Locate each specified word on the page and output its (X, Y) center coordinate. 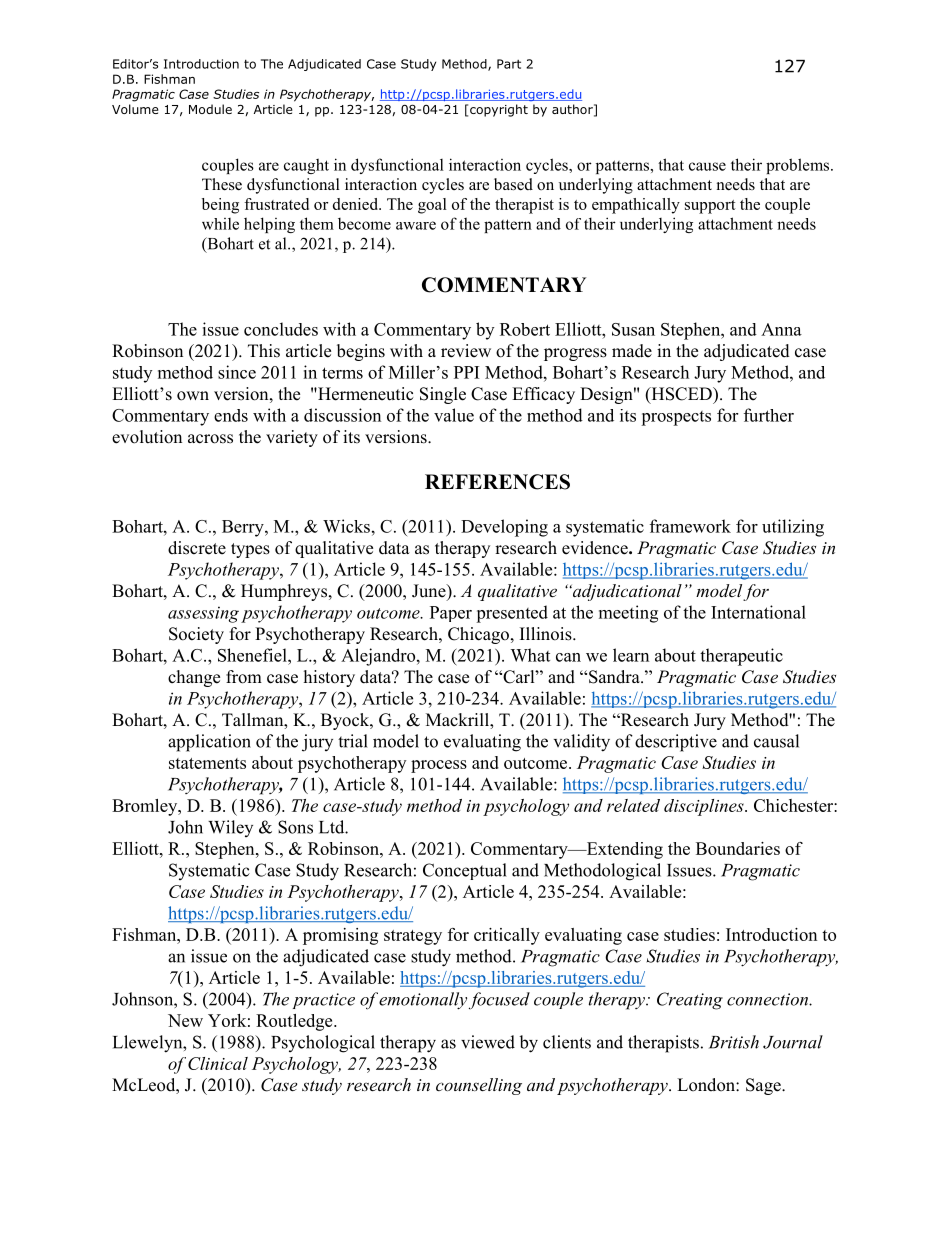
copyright (499, 110)
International (758, 612)
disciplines (705, 807)
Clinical (218, 1063)
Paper (451, 614)
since (237, 372)
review (466, 351)
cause (707, 166)
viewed (488, 1042)
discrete (197, 548)
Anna (781, 329)
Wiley (230, 828)
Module (210, 109)
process (439, 766)
